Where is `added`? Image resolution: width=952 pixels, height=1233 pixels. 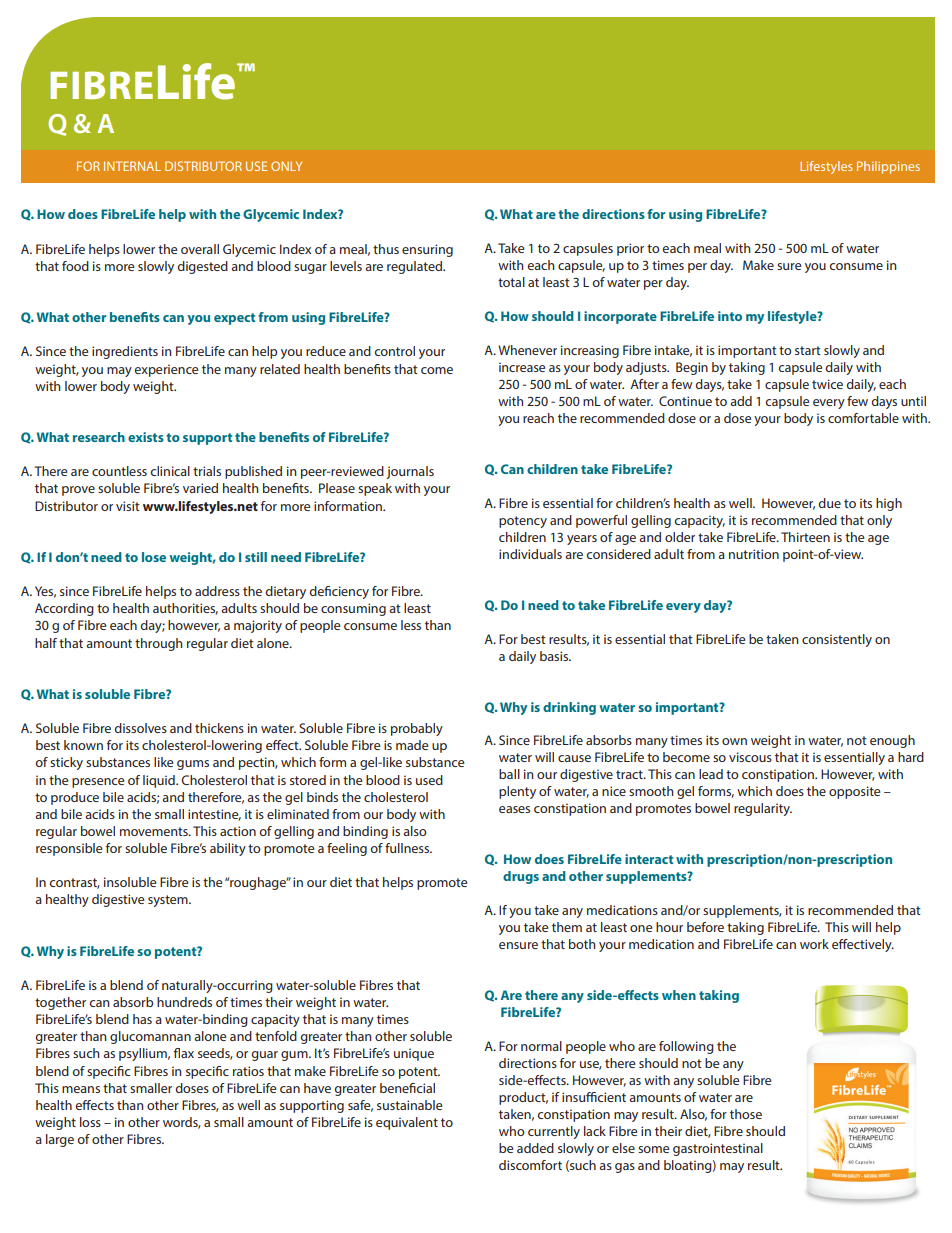
added is located at coordinates (535, 1148).
